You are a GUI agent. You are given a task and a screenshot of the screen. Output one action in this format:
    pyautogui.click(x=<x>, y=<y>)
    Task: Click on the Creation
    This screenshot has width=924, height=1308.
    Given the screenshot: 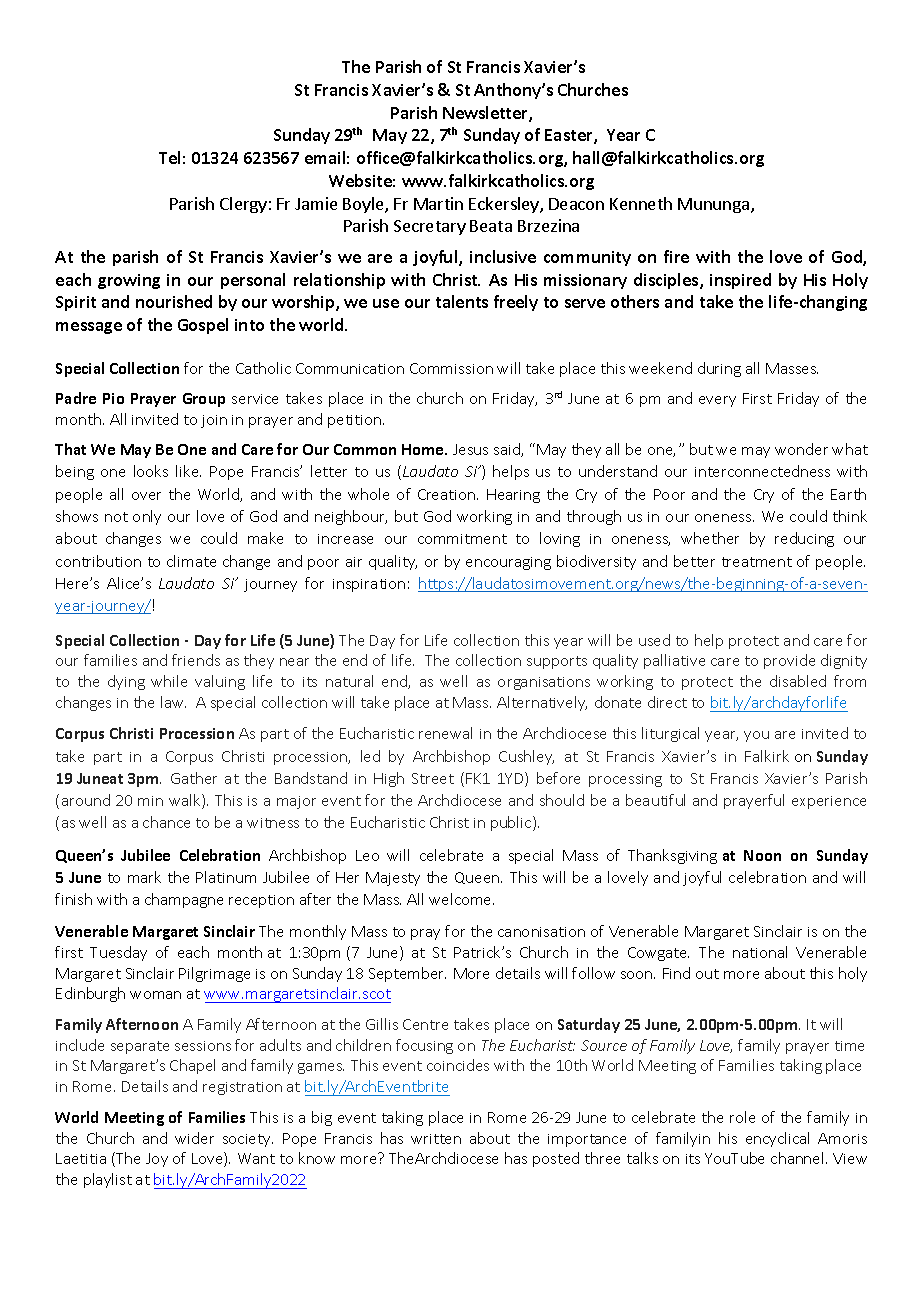 What is the action you would take?
    pyautogui.click(x=448, y=494)
